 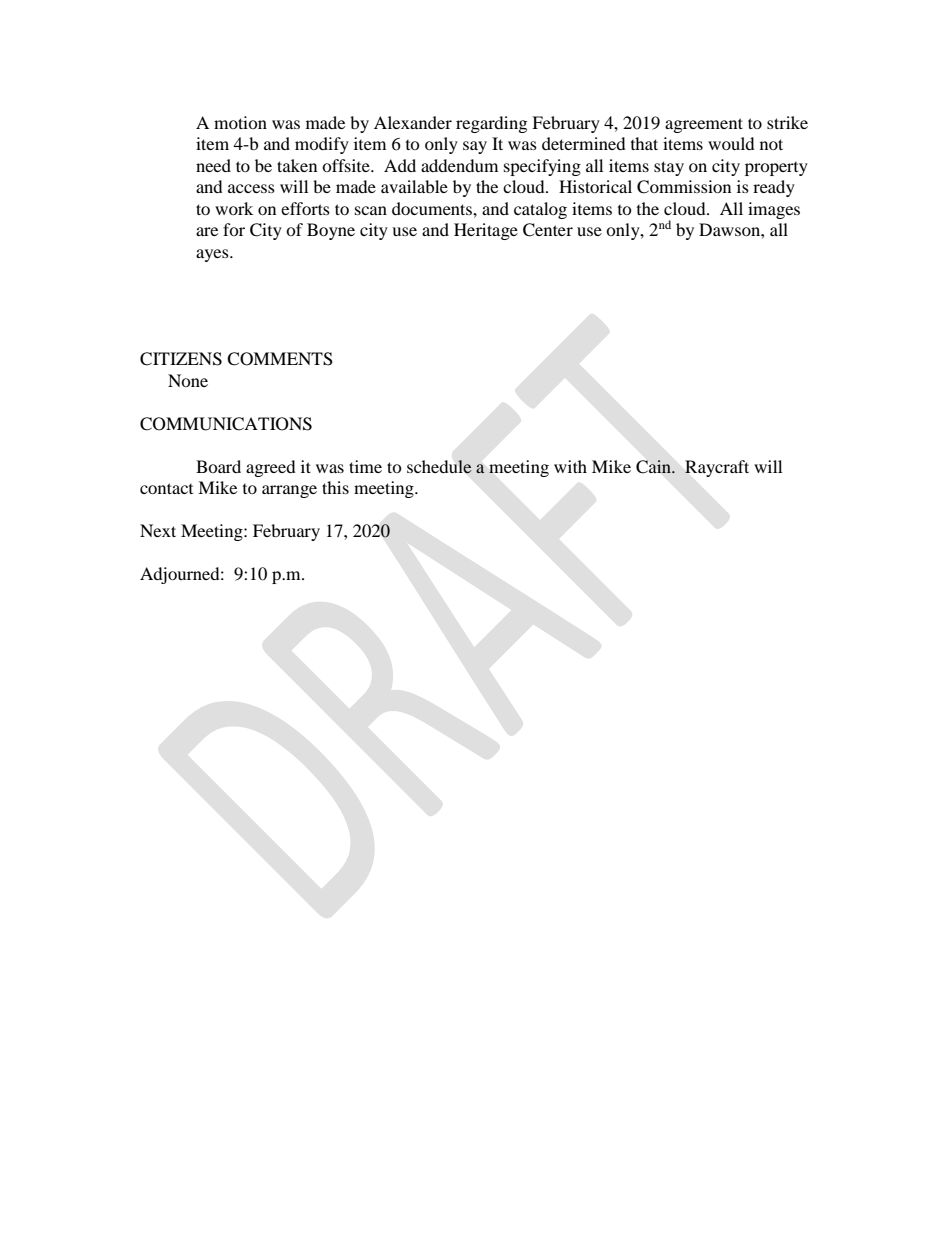 I want to click on images, so click(x=774, y=210).
